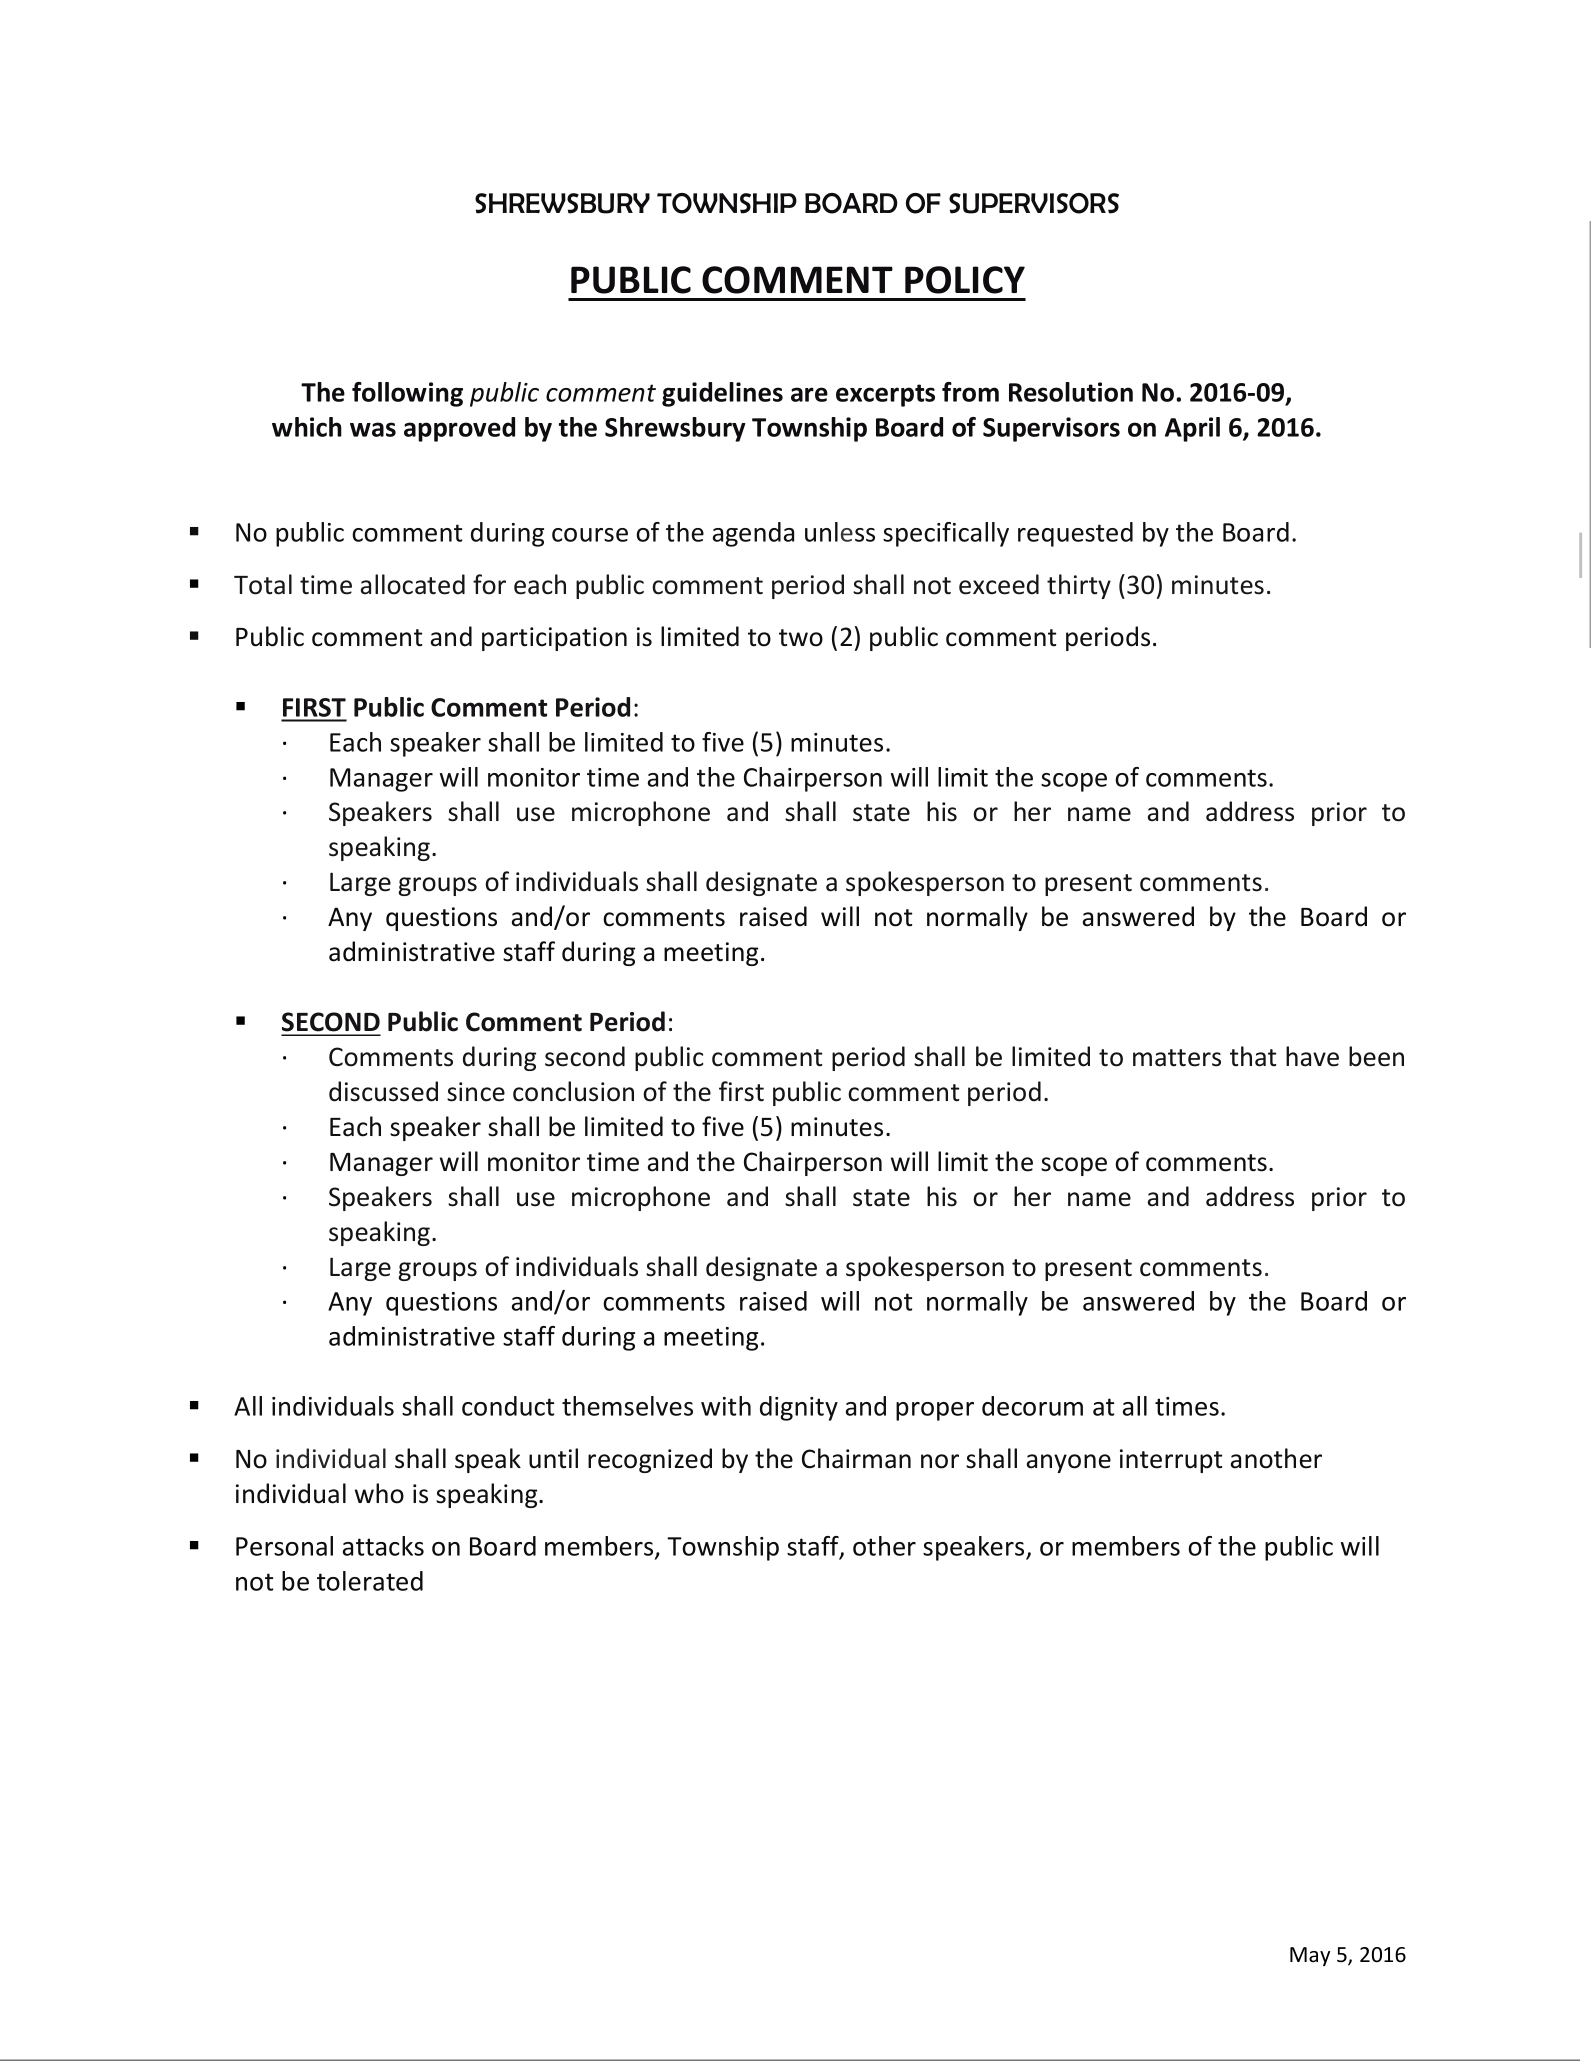 The width and height of the image is (1594, 2062). I want to click on two, so click(801, 638).
